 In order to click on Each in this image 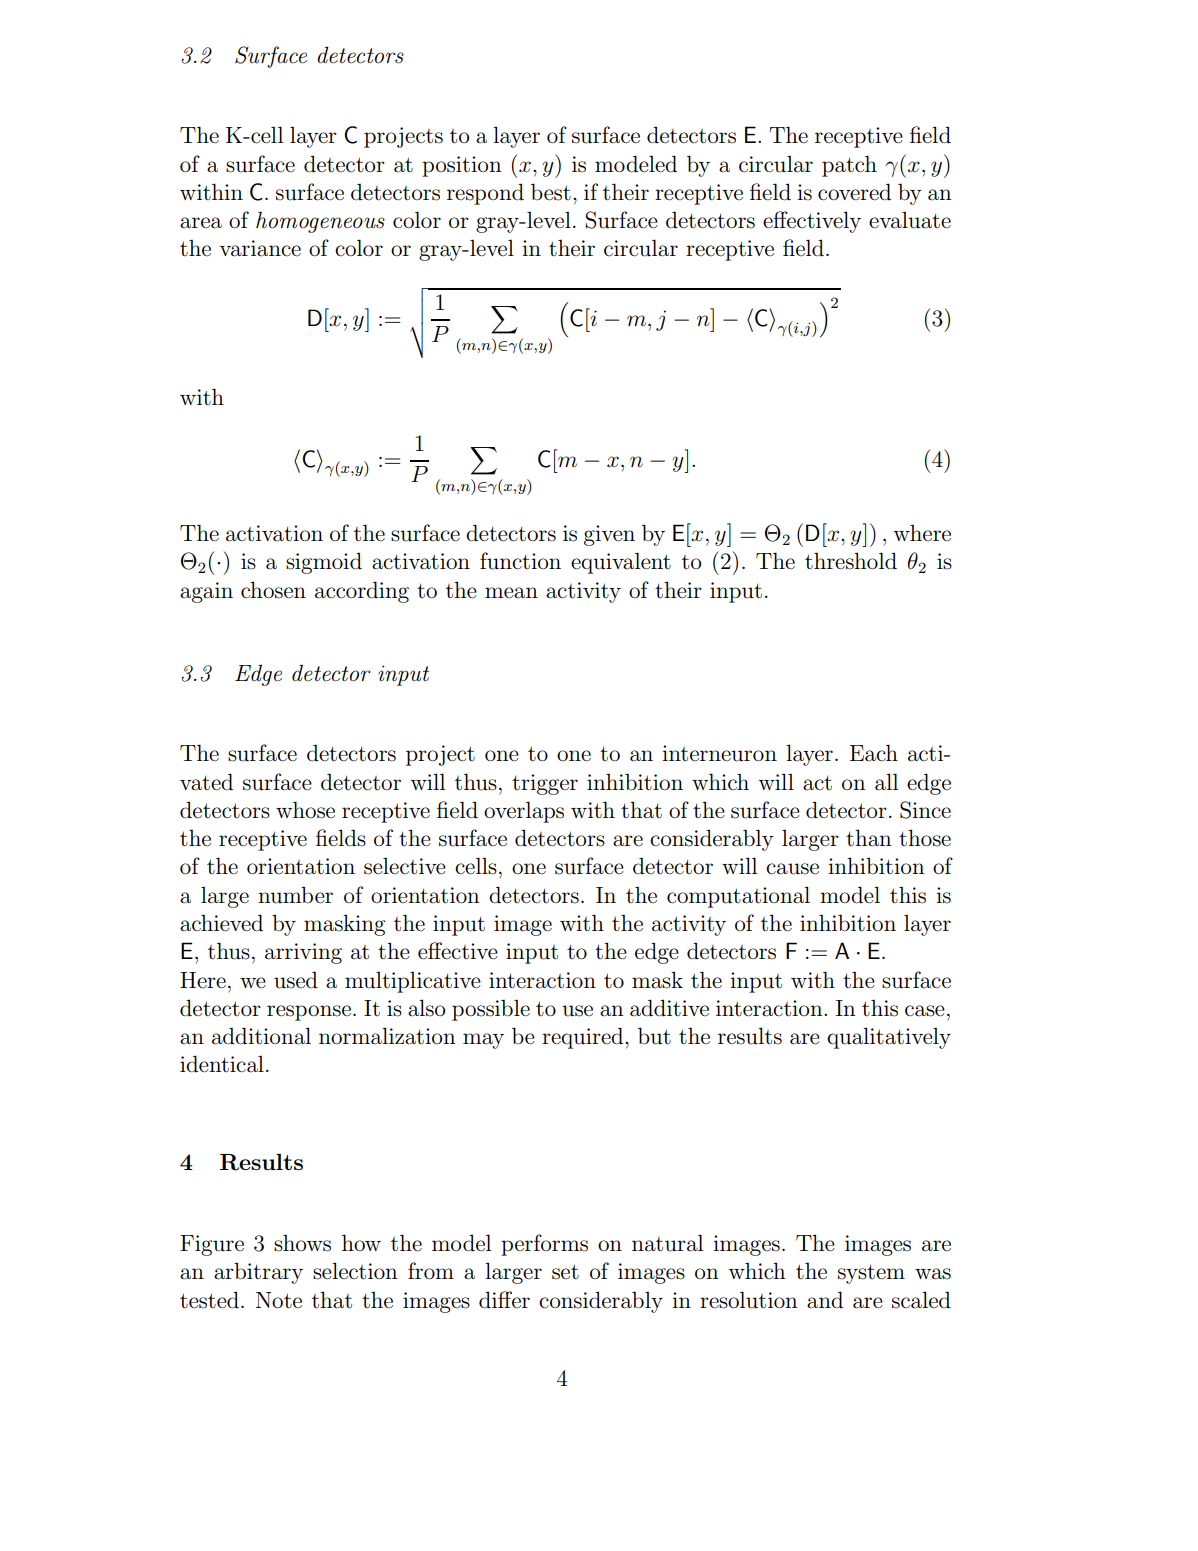, I will do `click(874, 753)`.
